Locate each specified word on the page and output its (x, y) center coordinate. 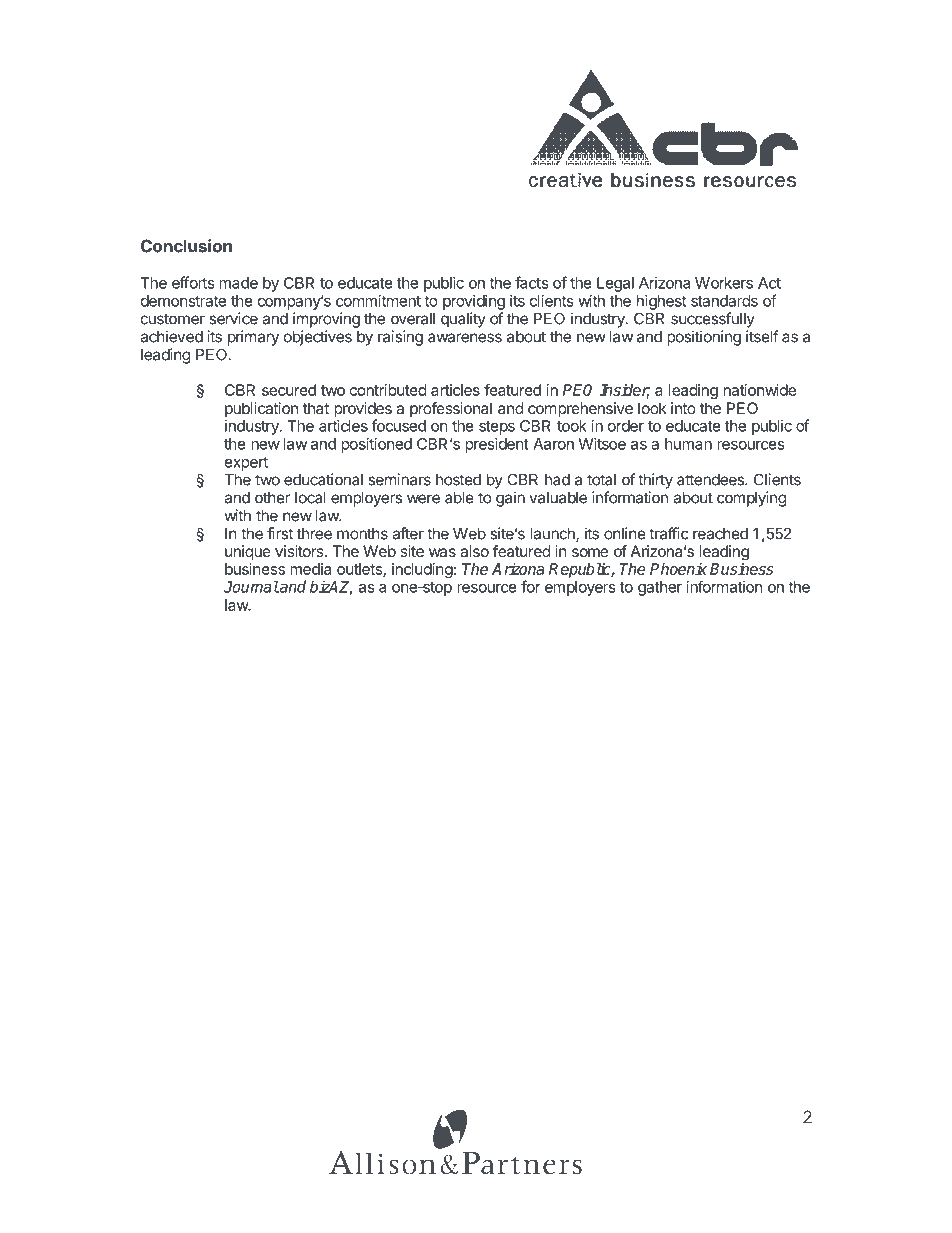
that (316, 408)
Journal (251, 587)
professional (451, 409)
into (683, 408)
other (272, 498)
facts (531, 282)
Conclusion (186, 246)
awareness (465, 338)
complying (751, 499)
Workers (724, 283)
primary (253, 338)
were (423, 499)
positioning (704, 338)
